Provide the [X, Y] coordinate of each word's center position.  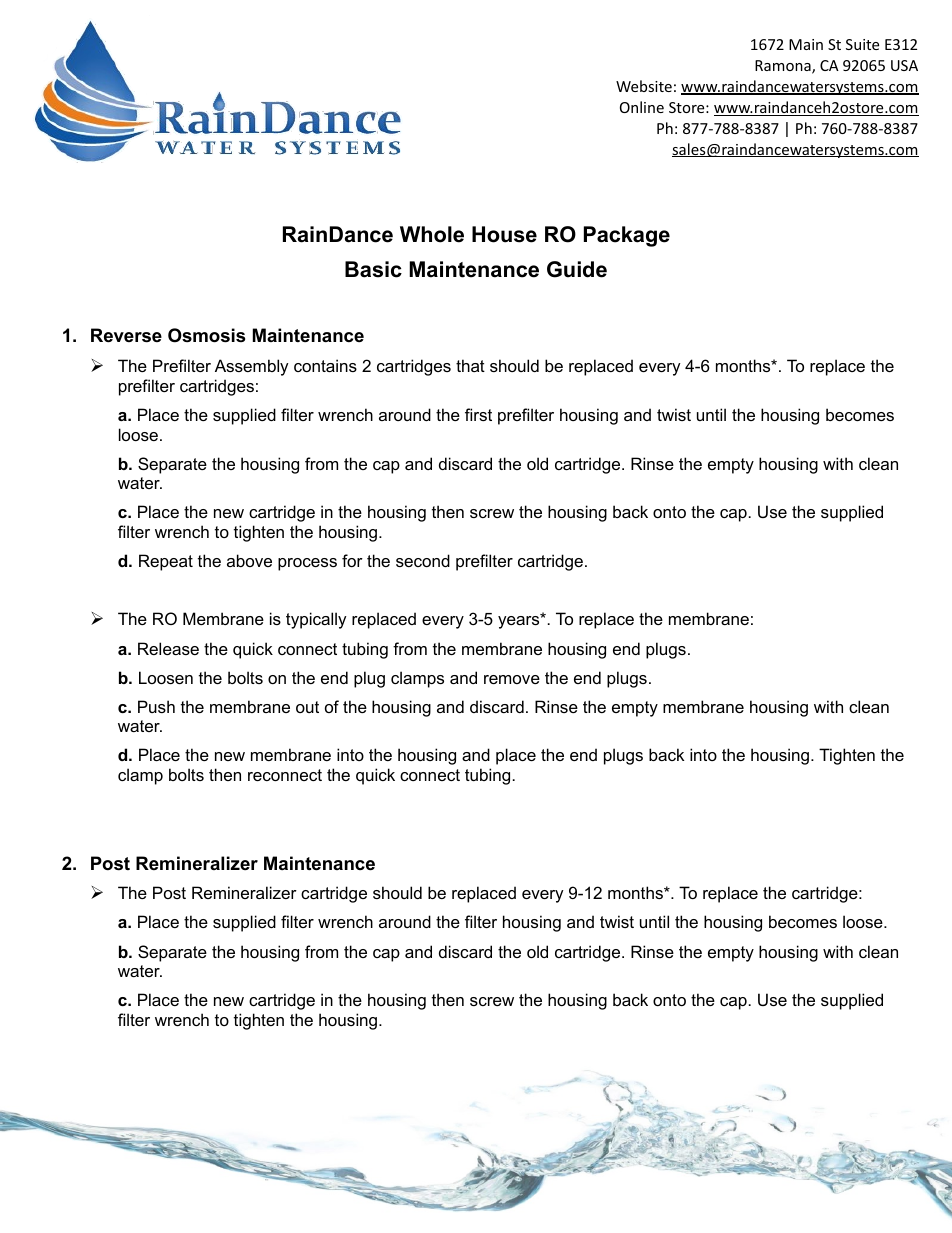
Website [644, 86]
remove [512, 679]
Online [642, 107]
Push [156, 706]
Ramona [784, 67]
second [423, 560]
